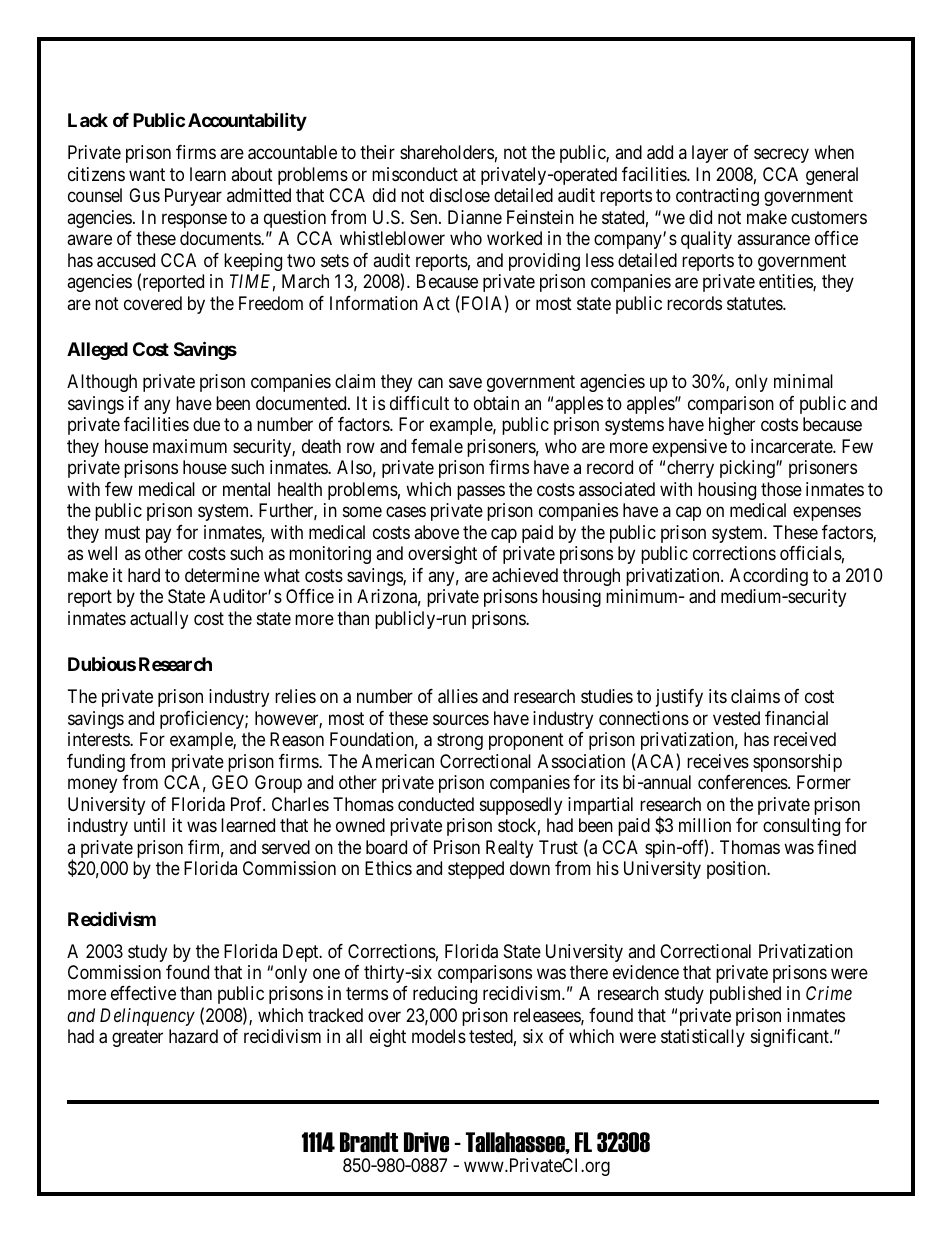  What do you see at coordinates (230, 782) in the page?
I see `GEO` at bounding box center [230, 782].
